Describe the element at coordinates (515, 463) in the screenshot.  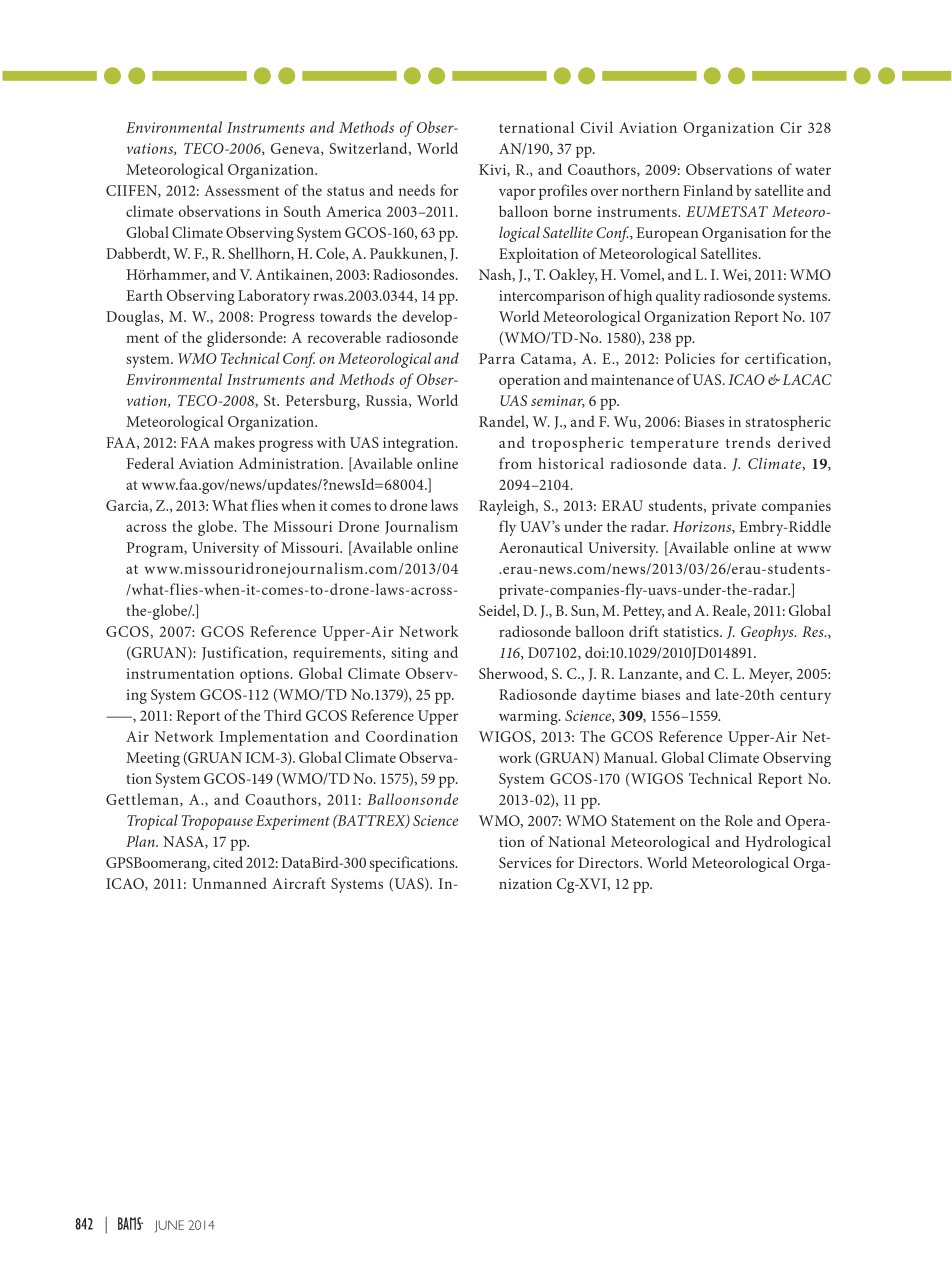
I see `from` at that location.
